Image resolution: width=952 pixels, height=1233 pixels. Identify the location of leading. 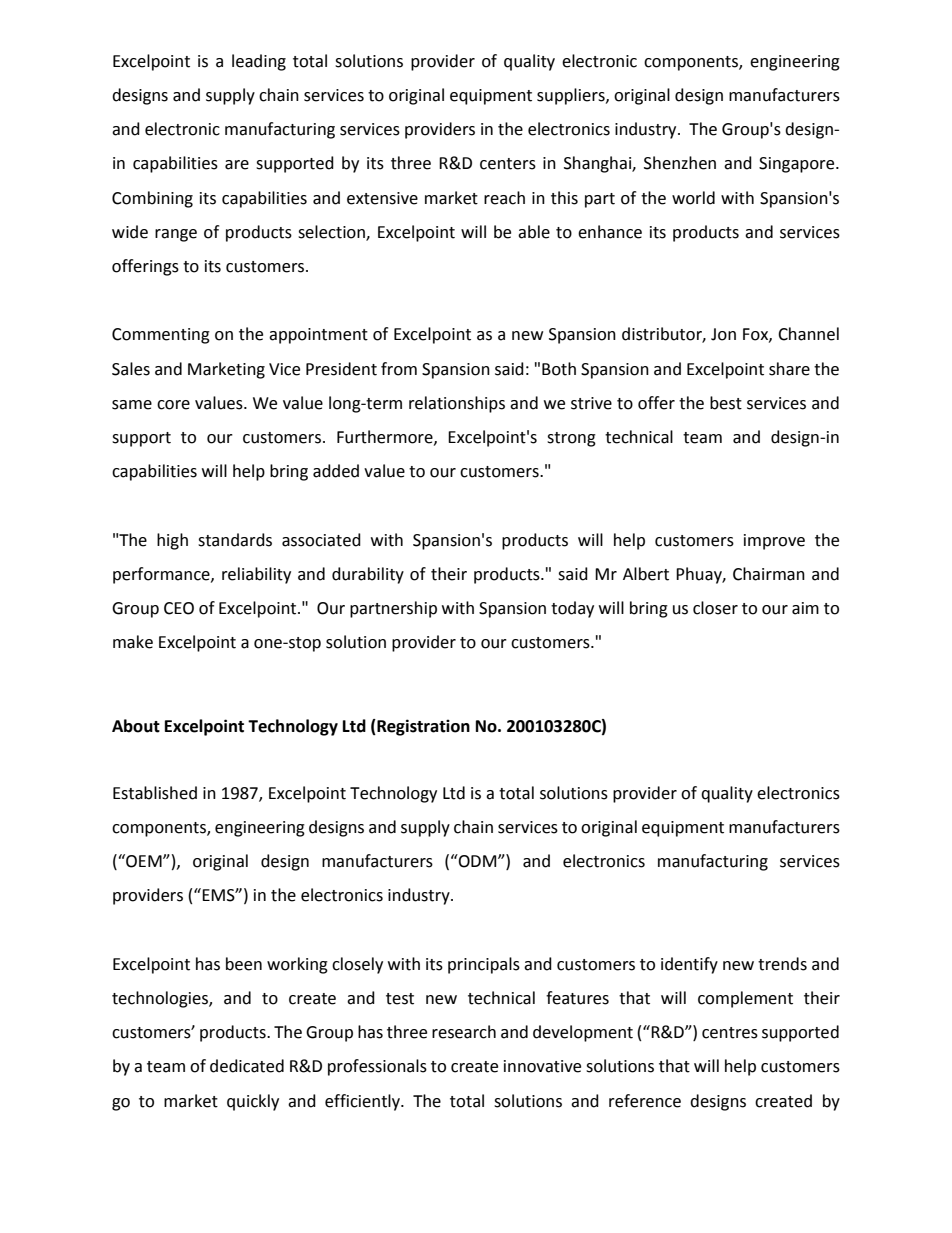
(259, 62).
